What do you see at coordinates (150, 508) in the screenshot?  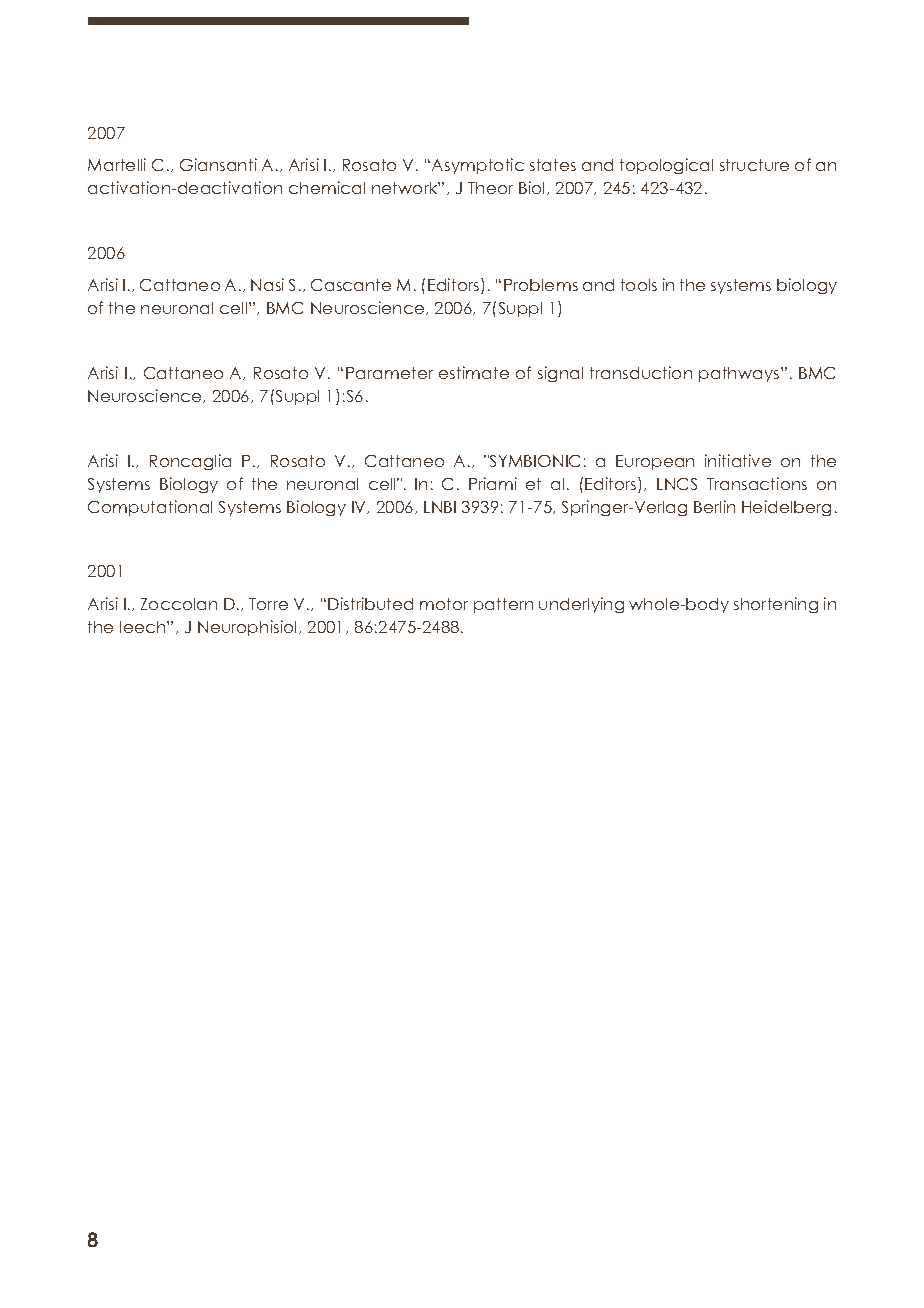 I see `Computational` at bounding box center [150, 508].
